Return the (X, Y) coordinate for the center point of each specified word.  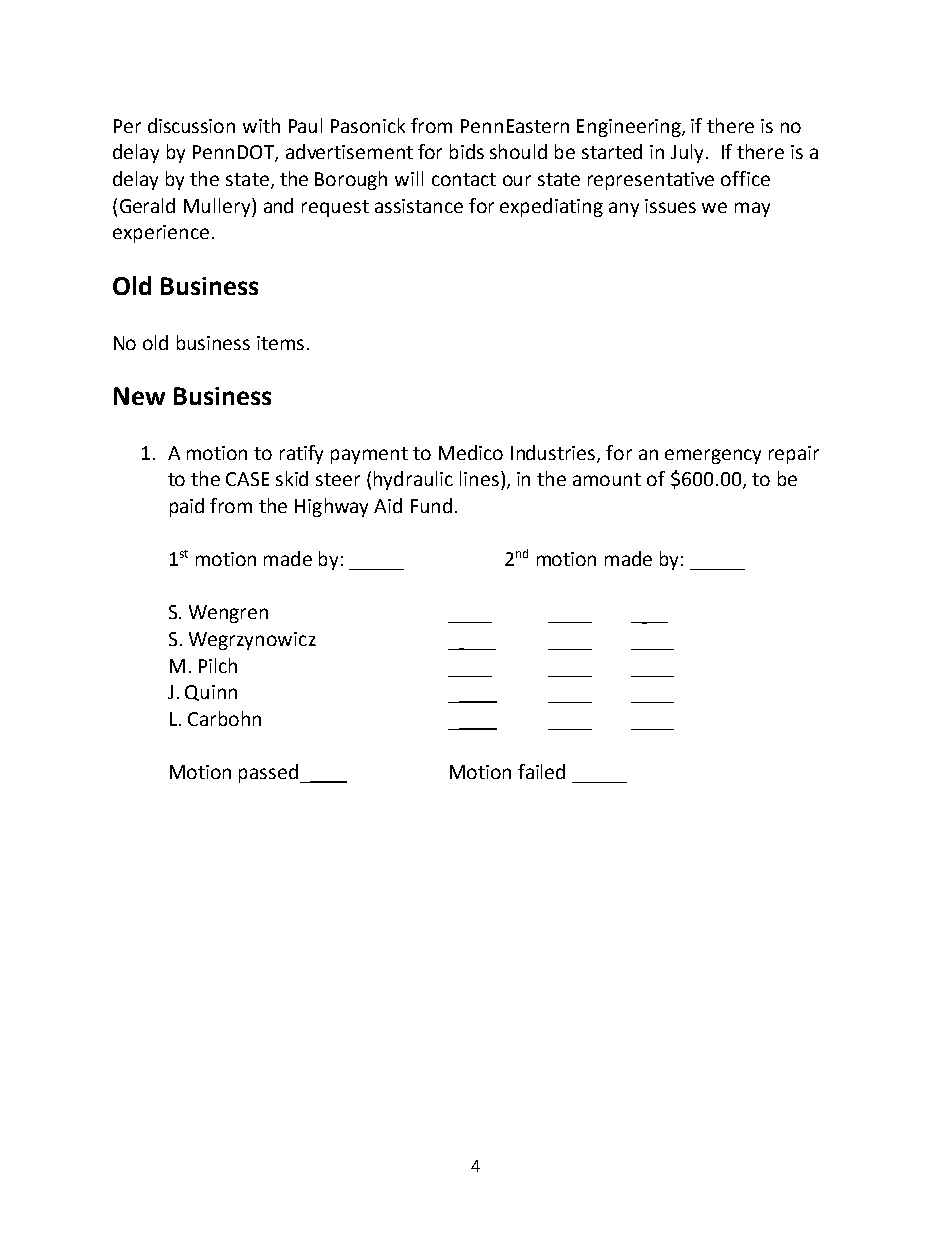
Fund (431, 505)
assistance (419, 206)
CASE (247, 479)
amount (607, 479)
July (687, 153)
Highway (331, 507)
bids (467, 151)
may (752, 209)
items (280, 343)
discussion (191, 125)
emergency (713, 456)
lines (479, 478)
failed (541, 771)
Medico (471, 452)
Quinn (211, 693)
